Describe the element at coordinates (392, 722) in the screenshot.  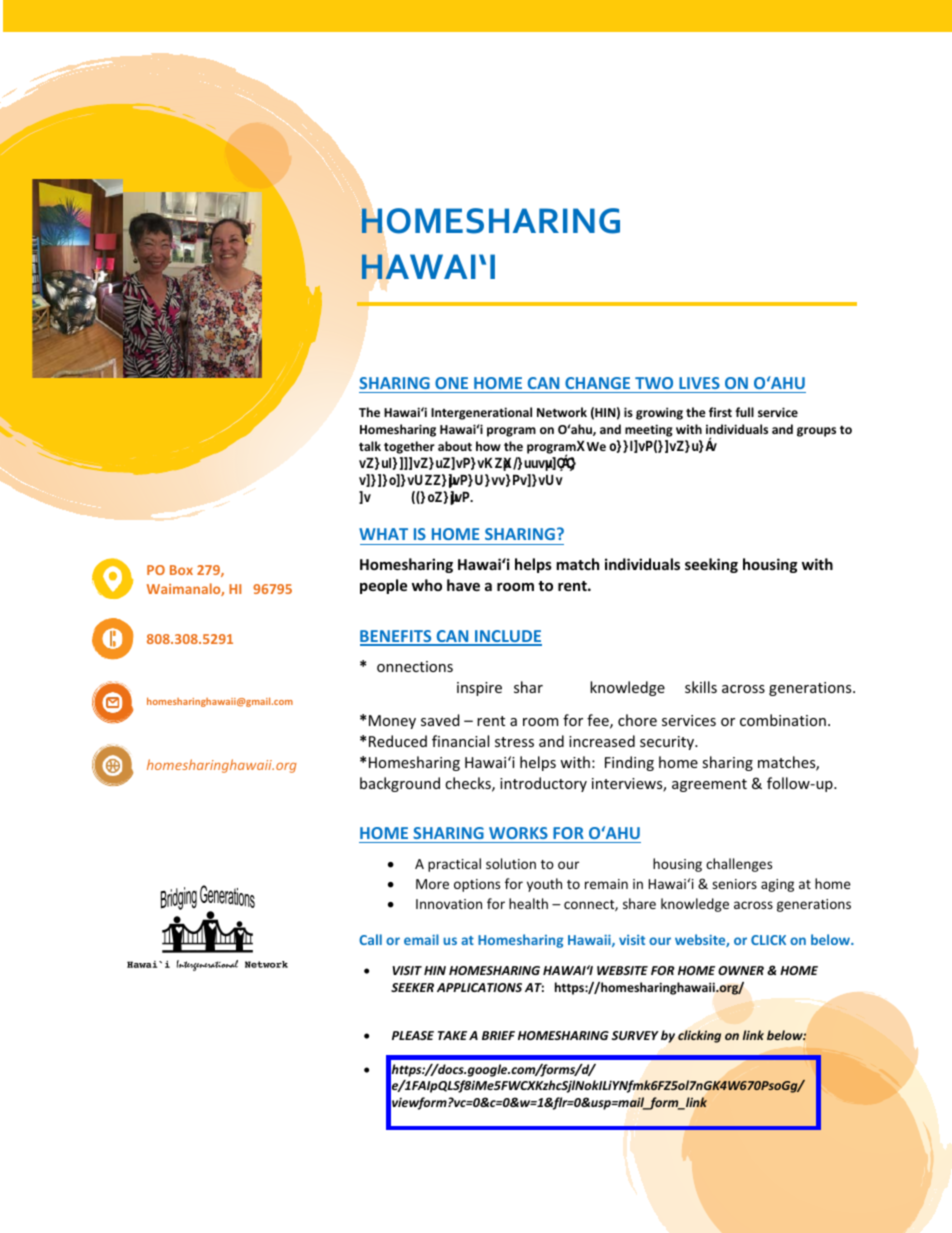
I see `Money` at that location.
